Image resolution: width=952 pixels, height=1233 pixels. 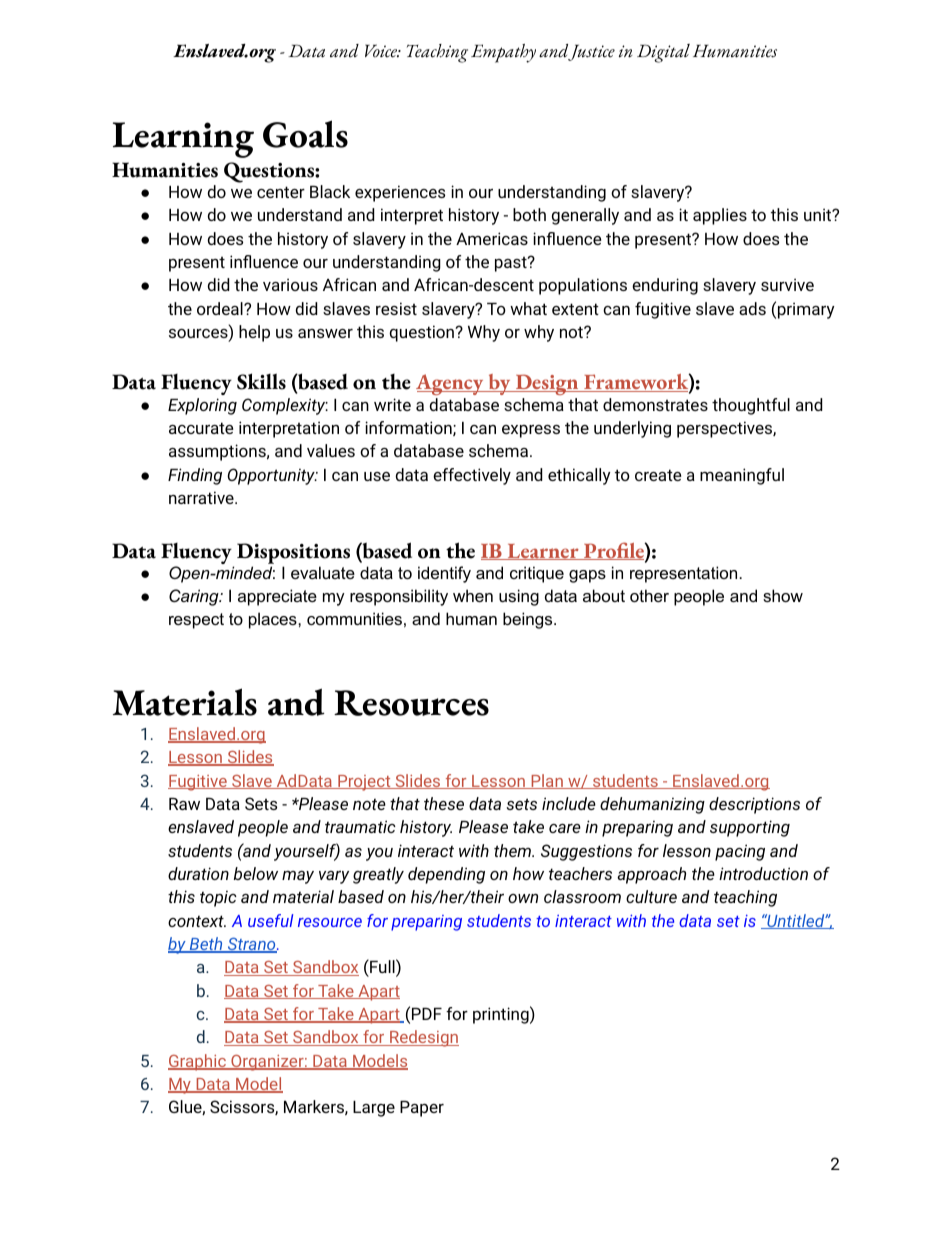 I want to click on thoughtful, so click(x=751, y=406).
